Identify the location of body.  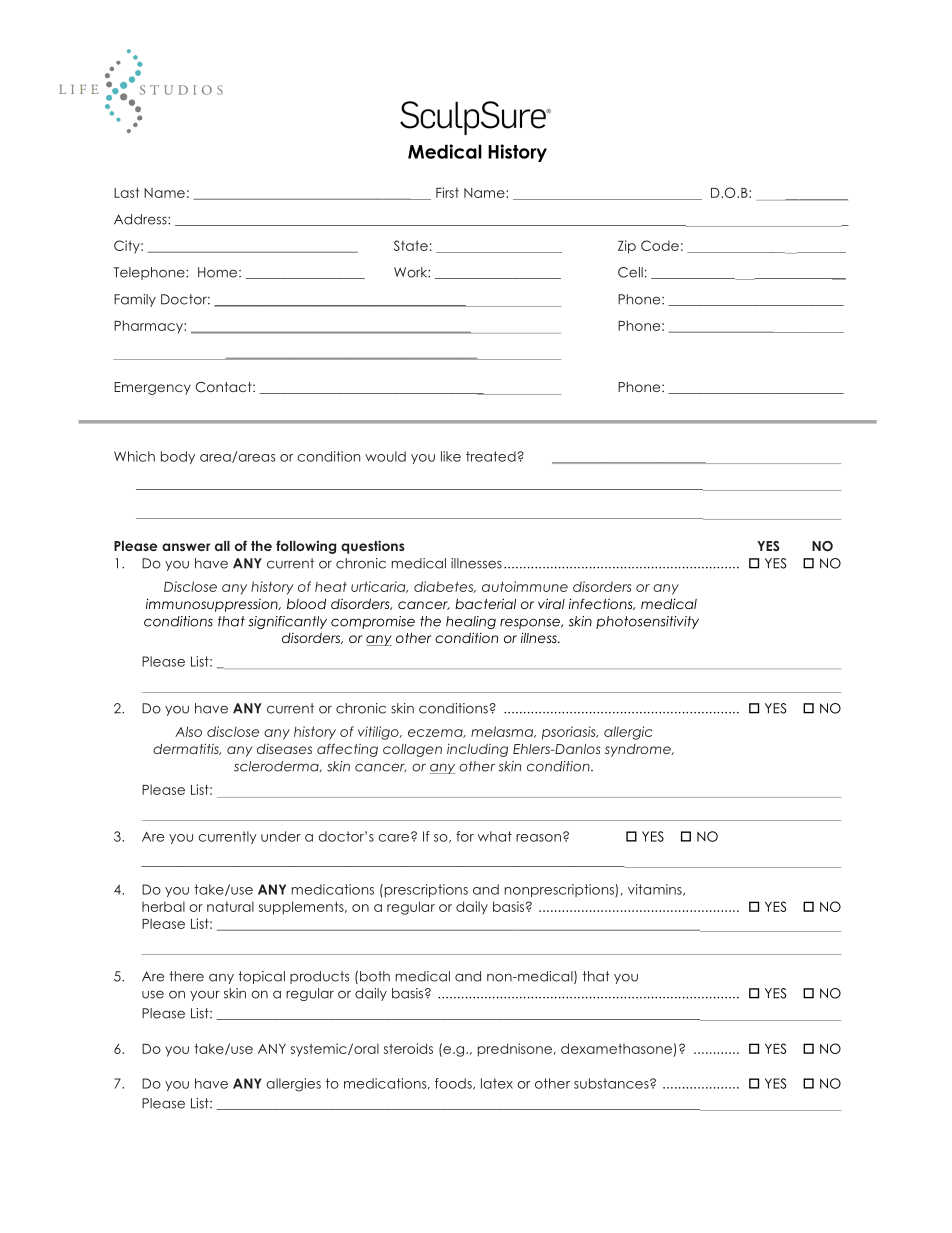
(178, 457).
